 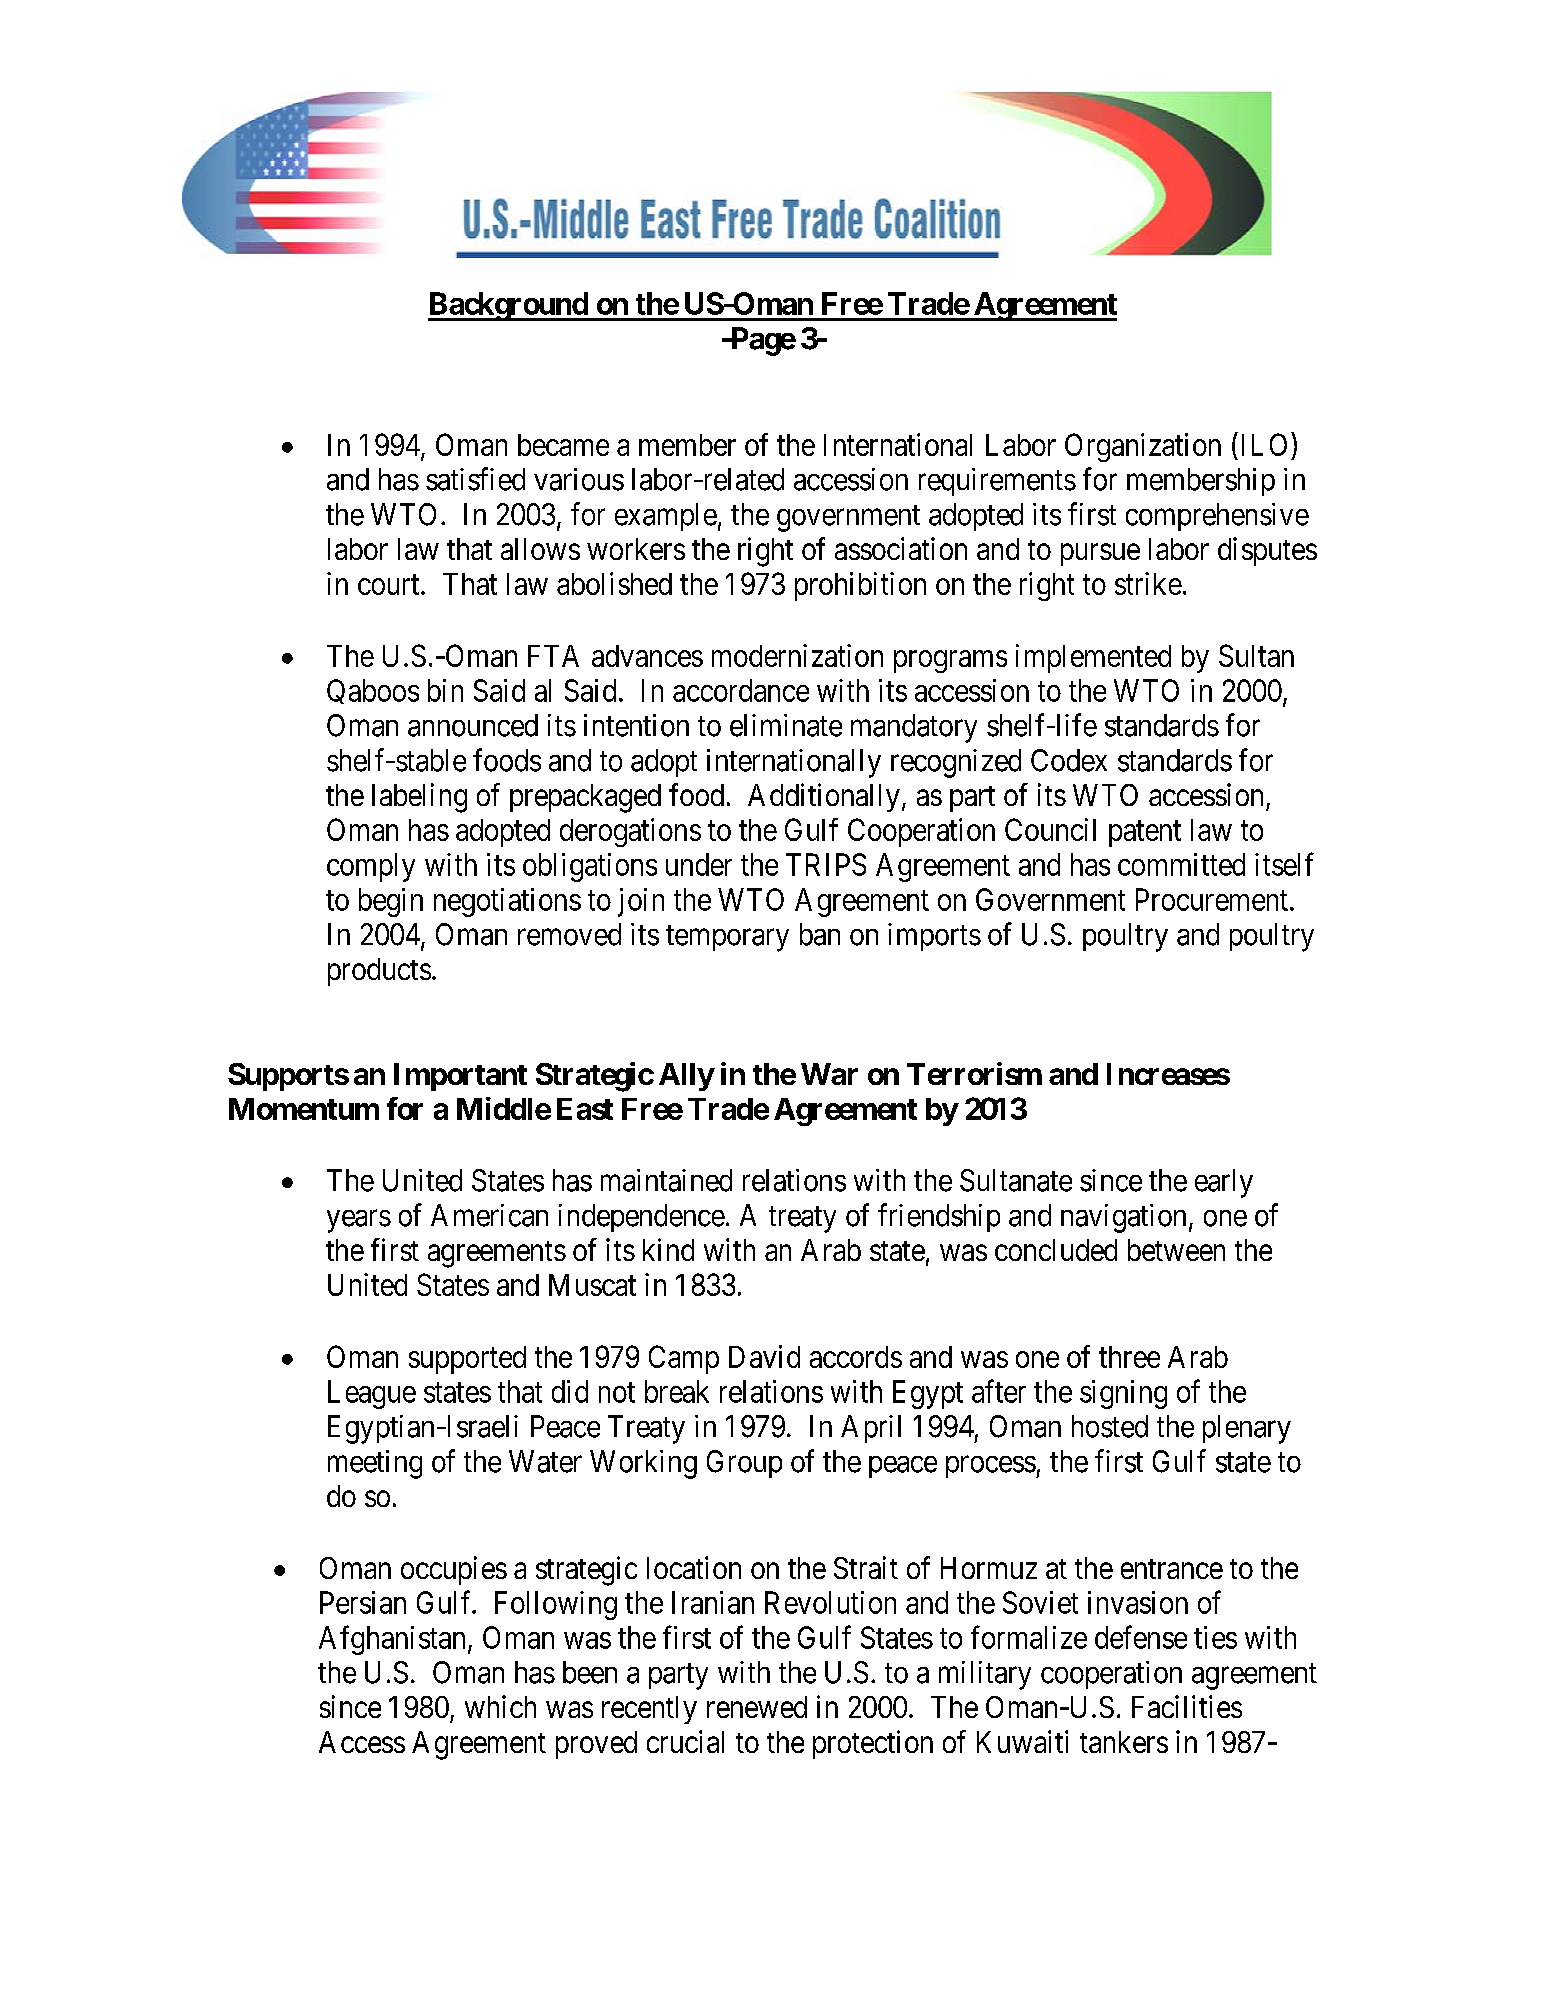 I want to click on hosted, so click(x=1110, y=1426).
